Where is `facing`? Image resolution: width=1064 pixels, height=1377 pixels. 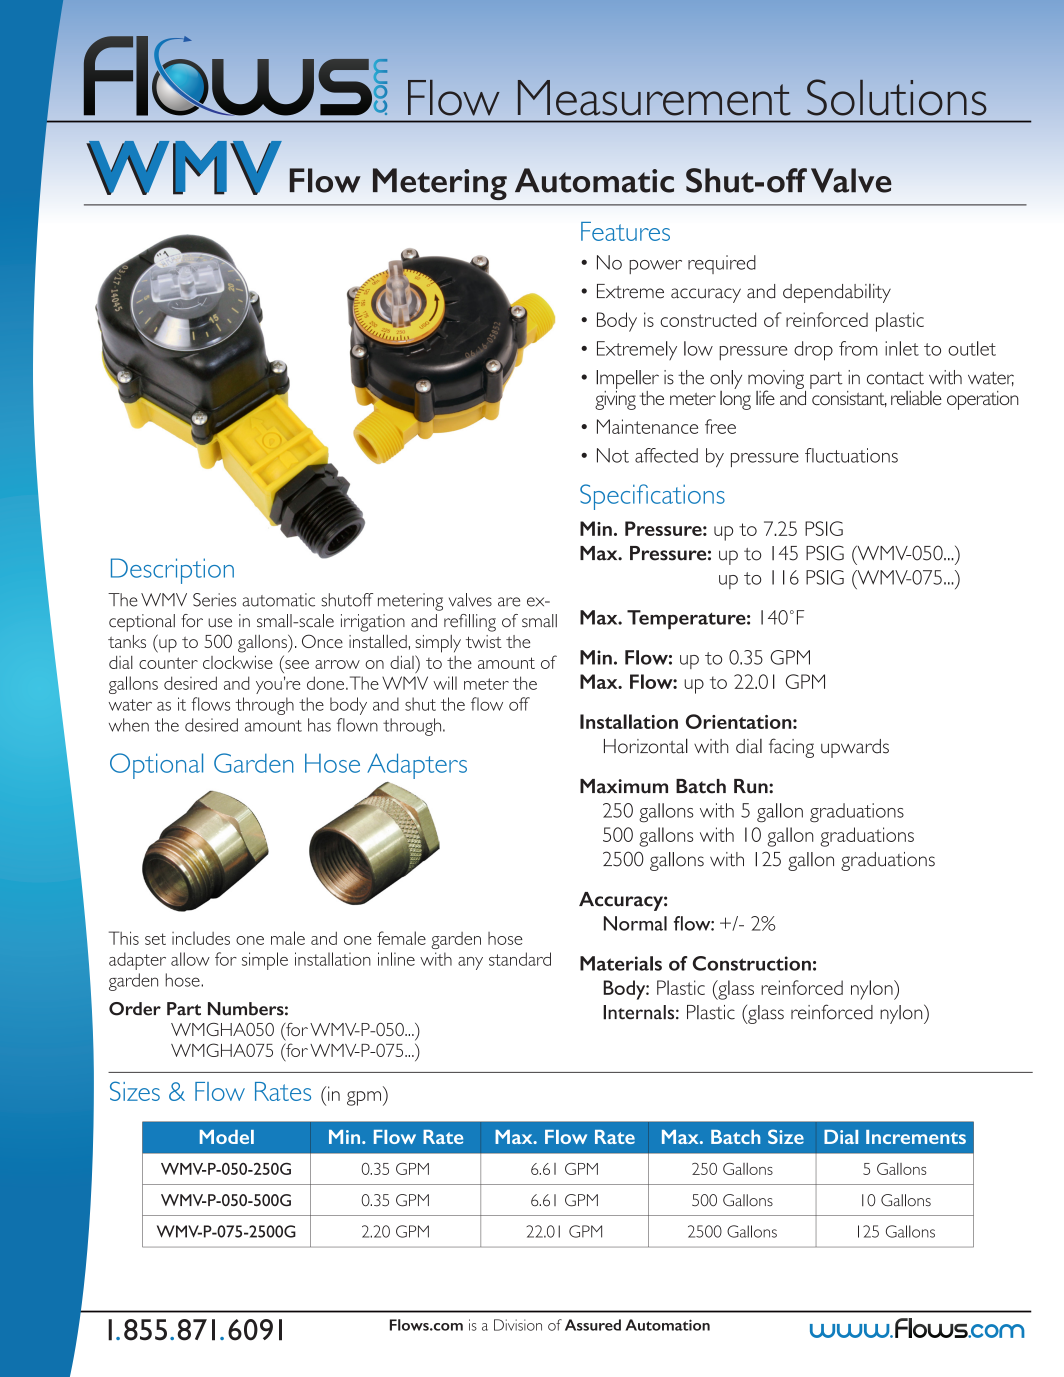
facing is located at coordinates (791, 748).
